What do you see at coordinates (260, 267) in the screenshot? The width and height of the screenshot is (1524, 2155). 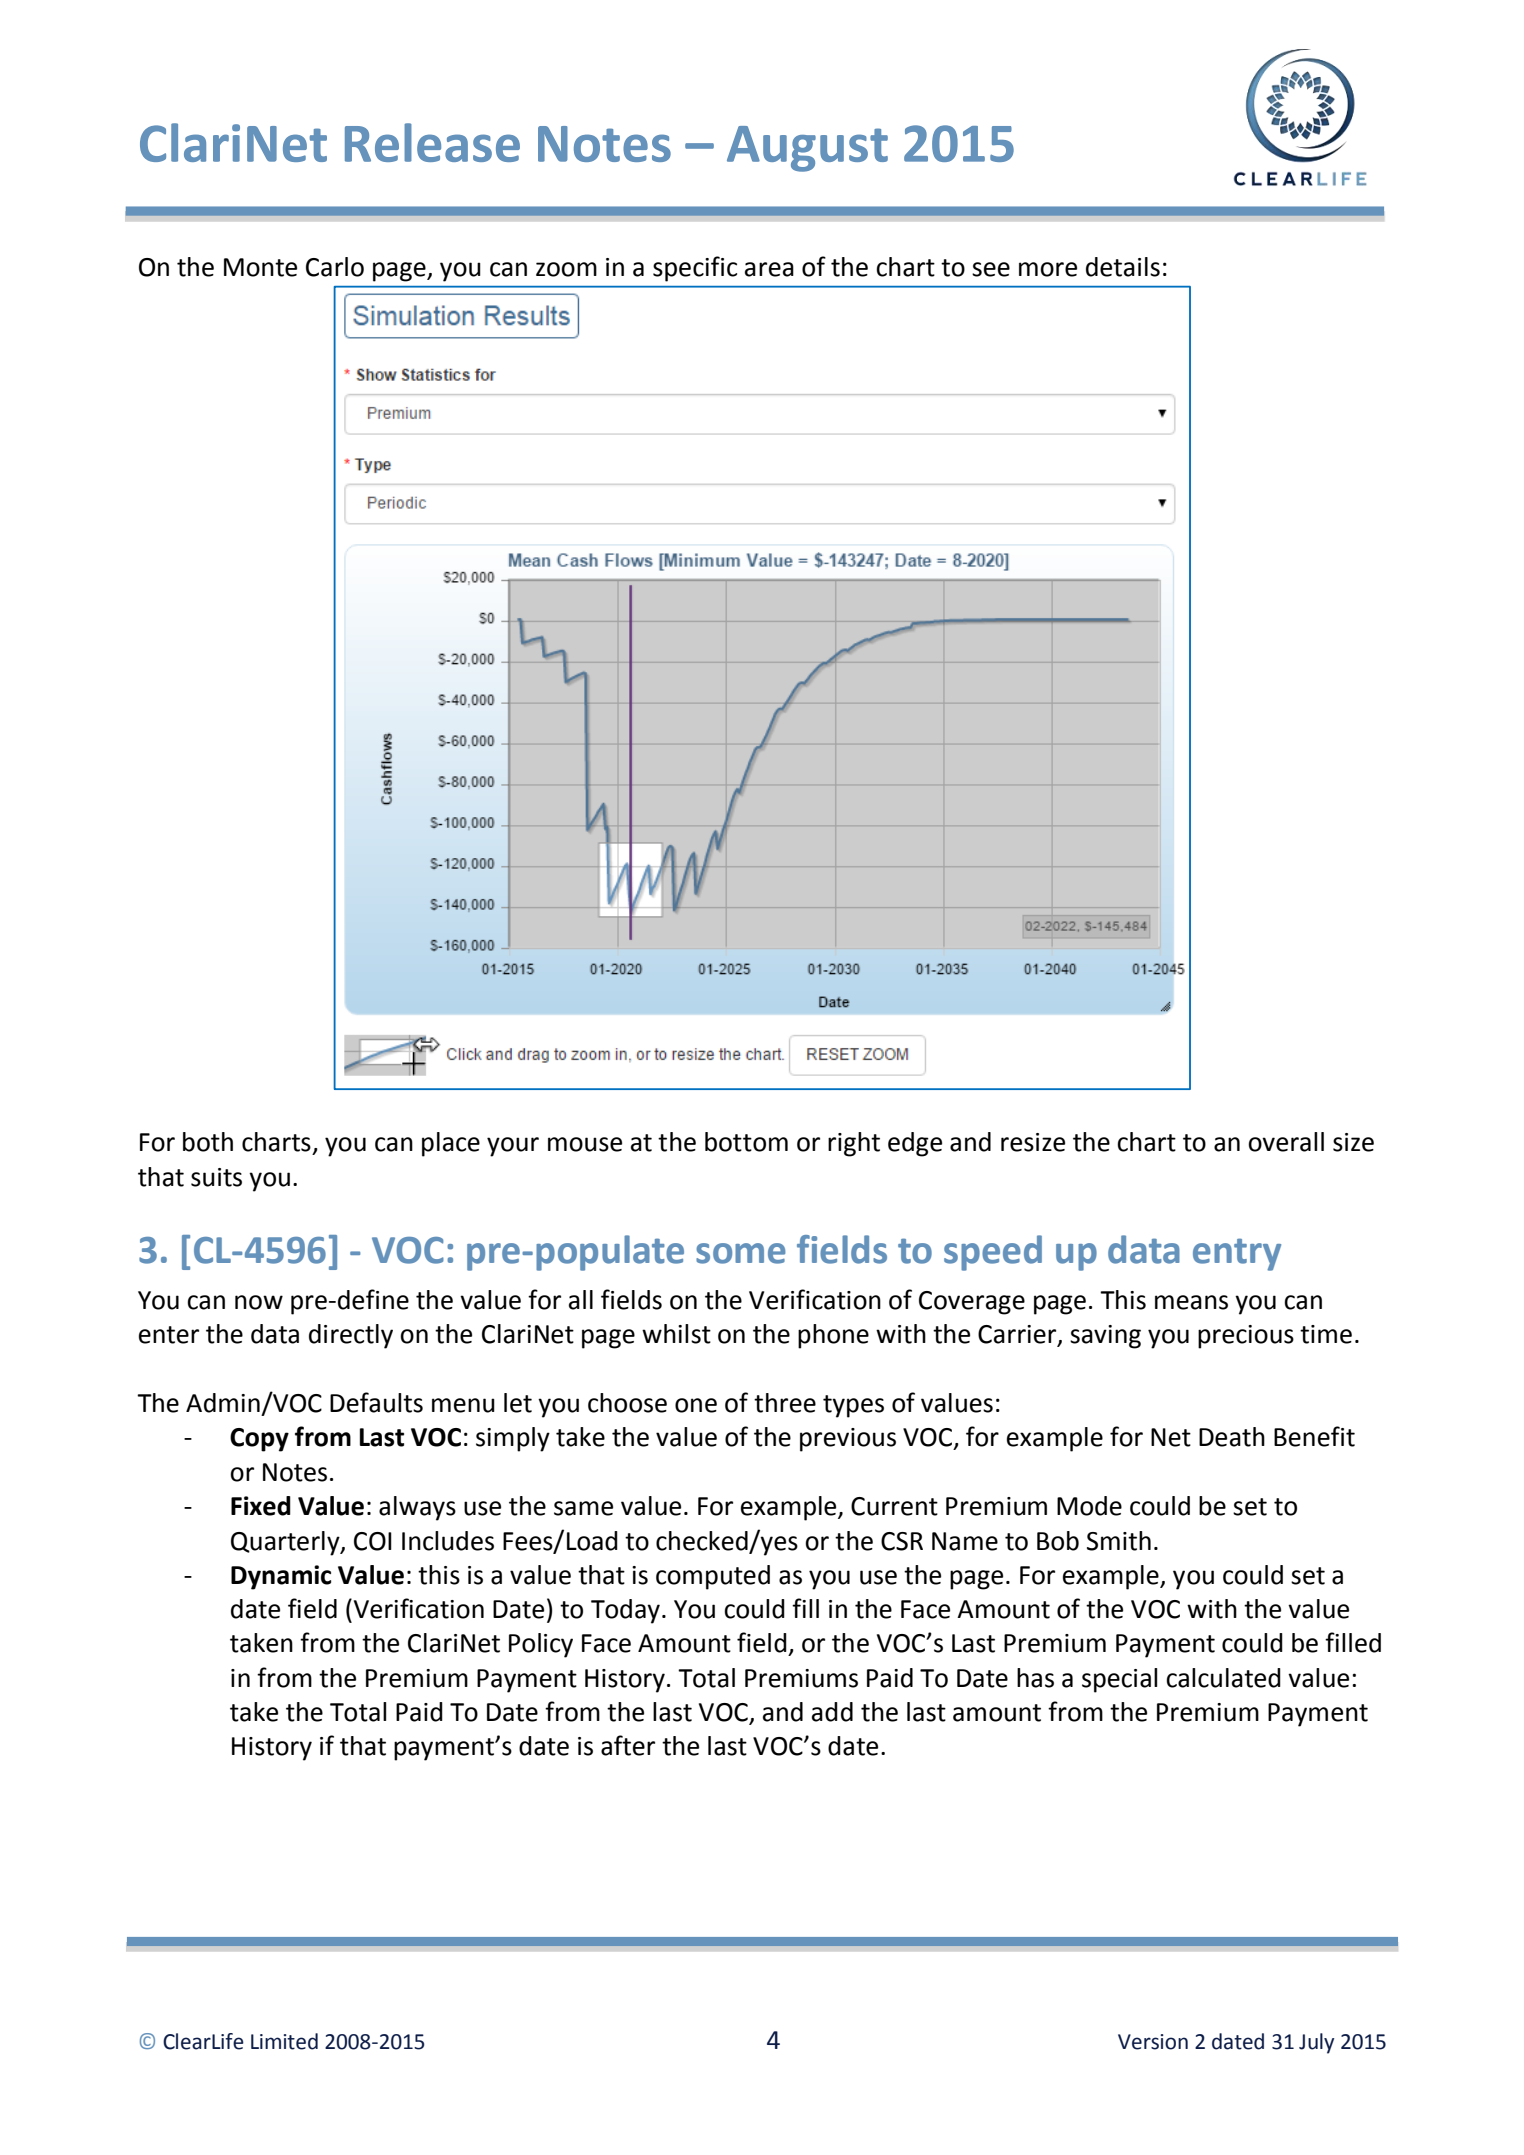 I see `Monte` at bounding box center [260, 267].
